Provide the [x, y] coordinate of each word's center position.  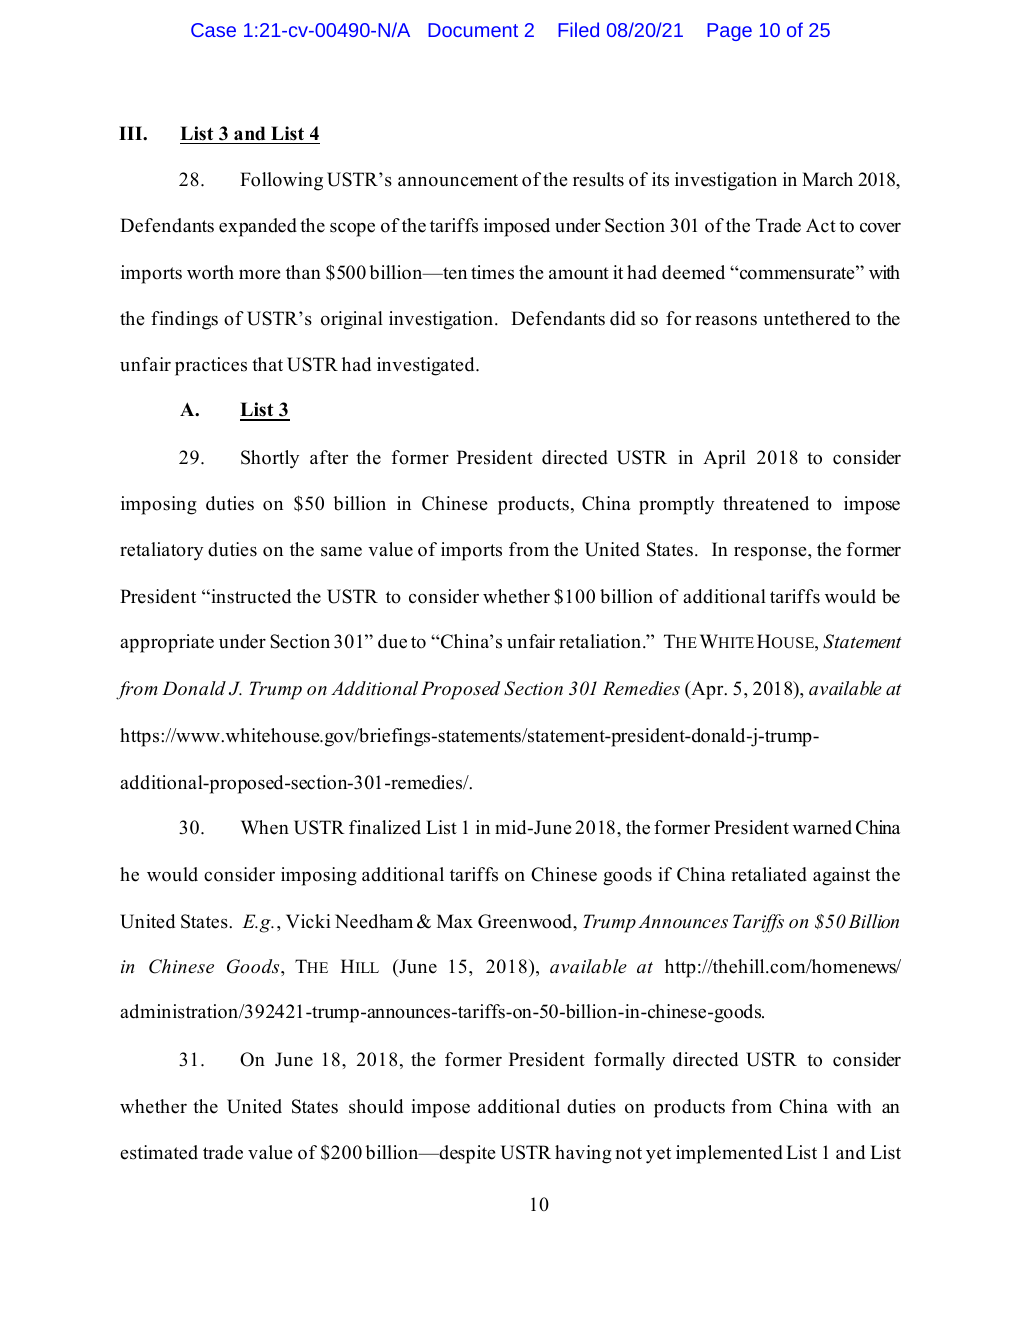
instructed [250, 596]
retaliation [601, 641]
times [492, 272]
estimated [159, 1152]
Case [213, 30]
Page [729, 32]
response [771, 553]
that [267, 364]
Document [473, 30]
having [583, 1154]
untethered [806, 318]
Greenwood [526, 921]
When [265, 827]
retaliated [769, 874]
